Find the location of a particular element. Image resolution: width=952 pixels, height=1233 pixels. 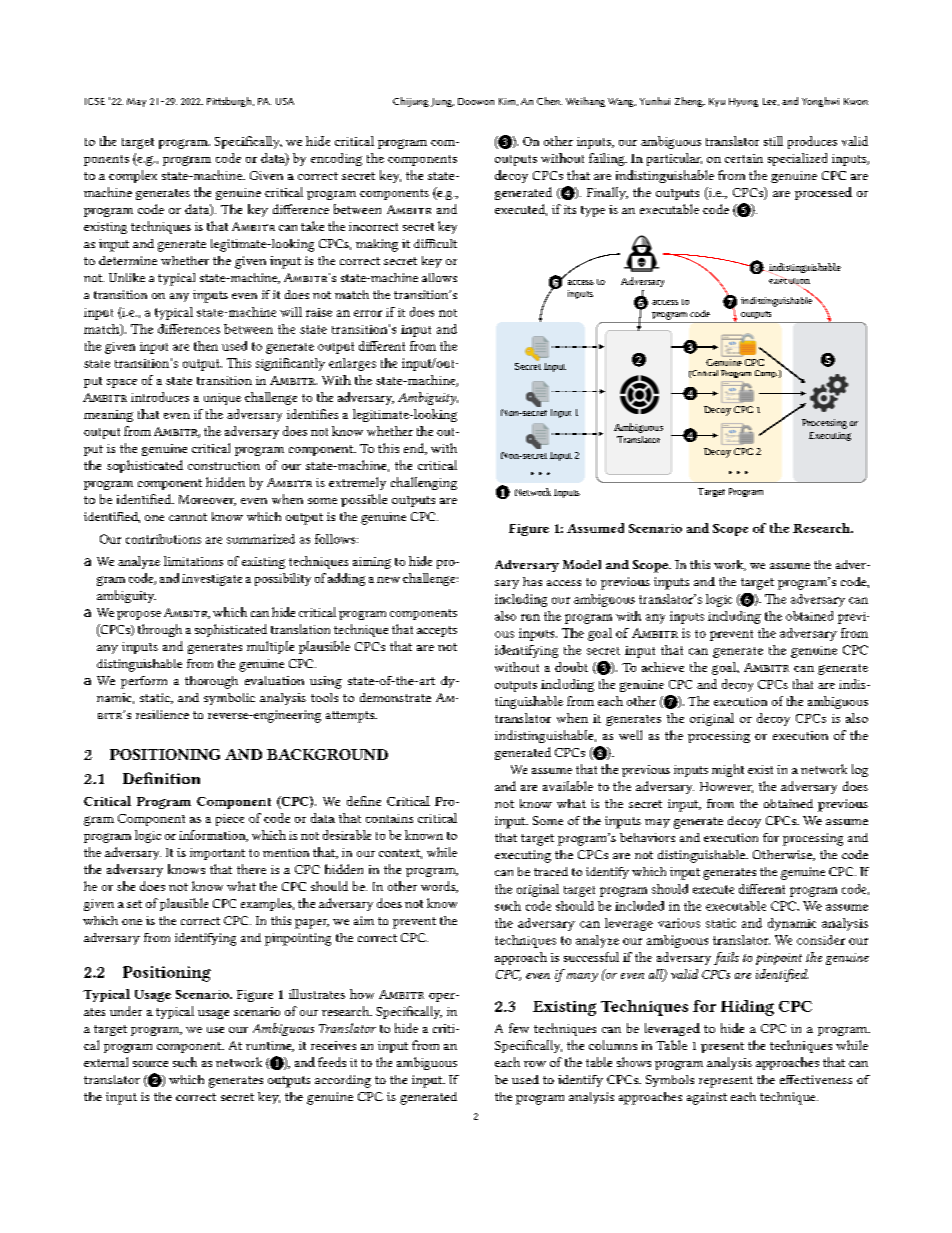

ICSE is located at coordinates (95, 101).
